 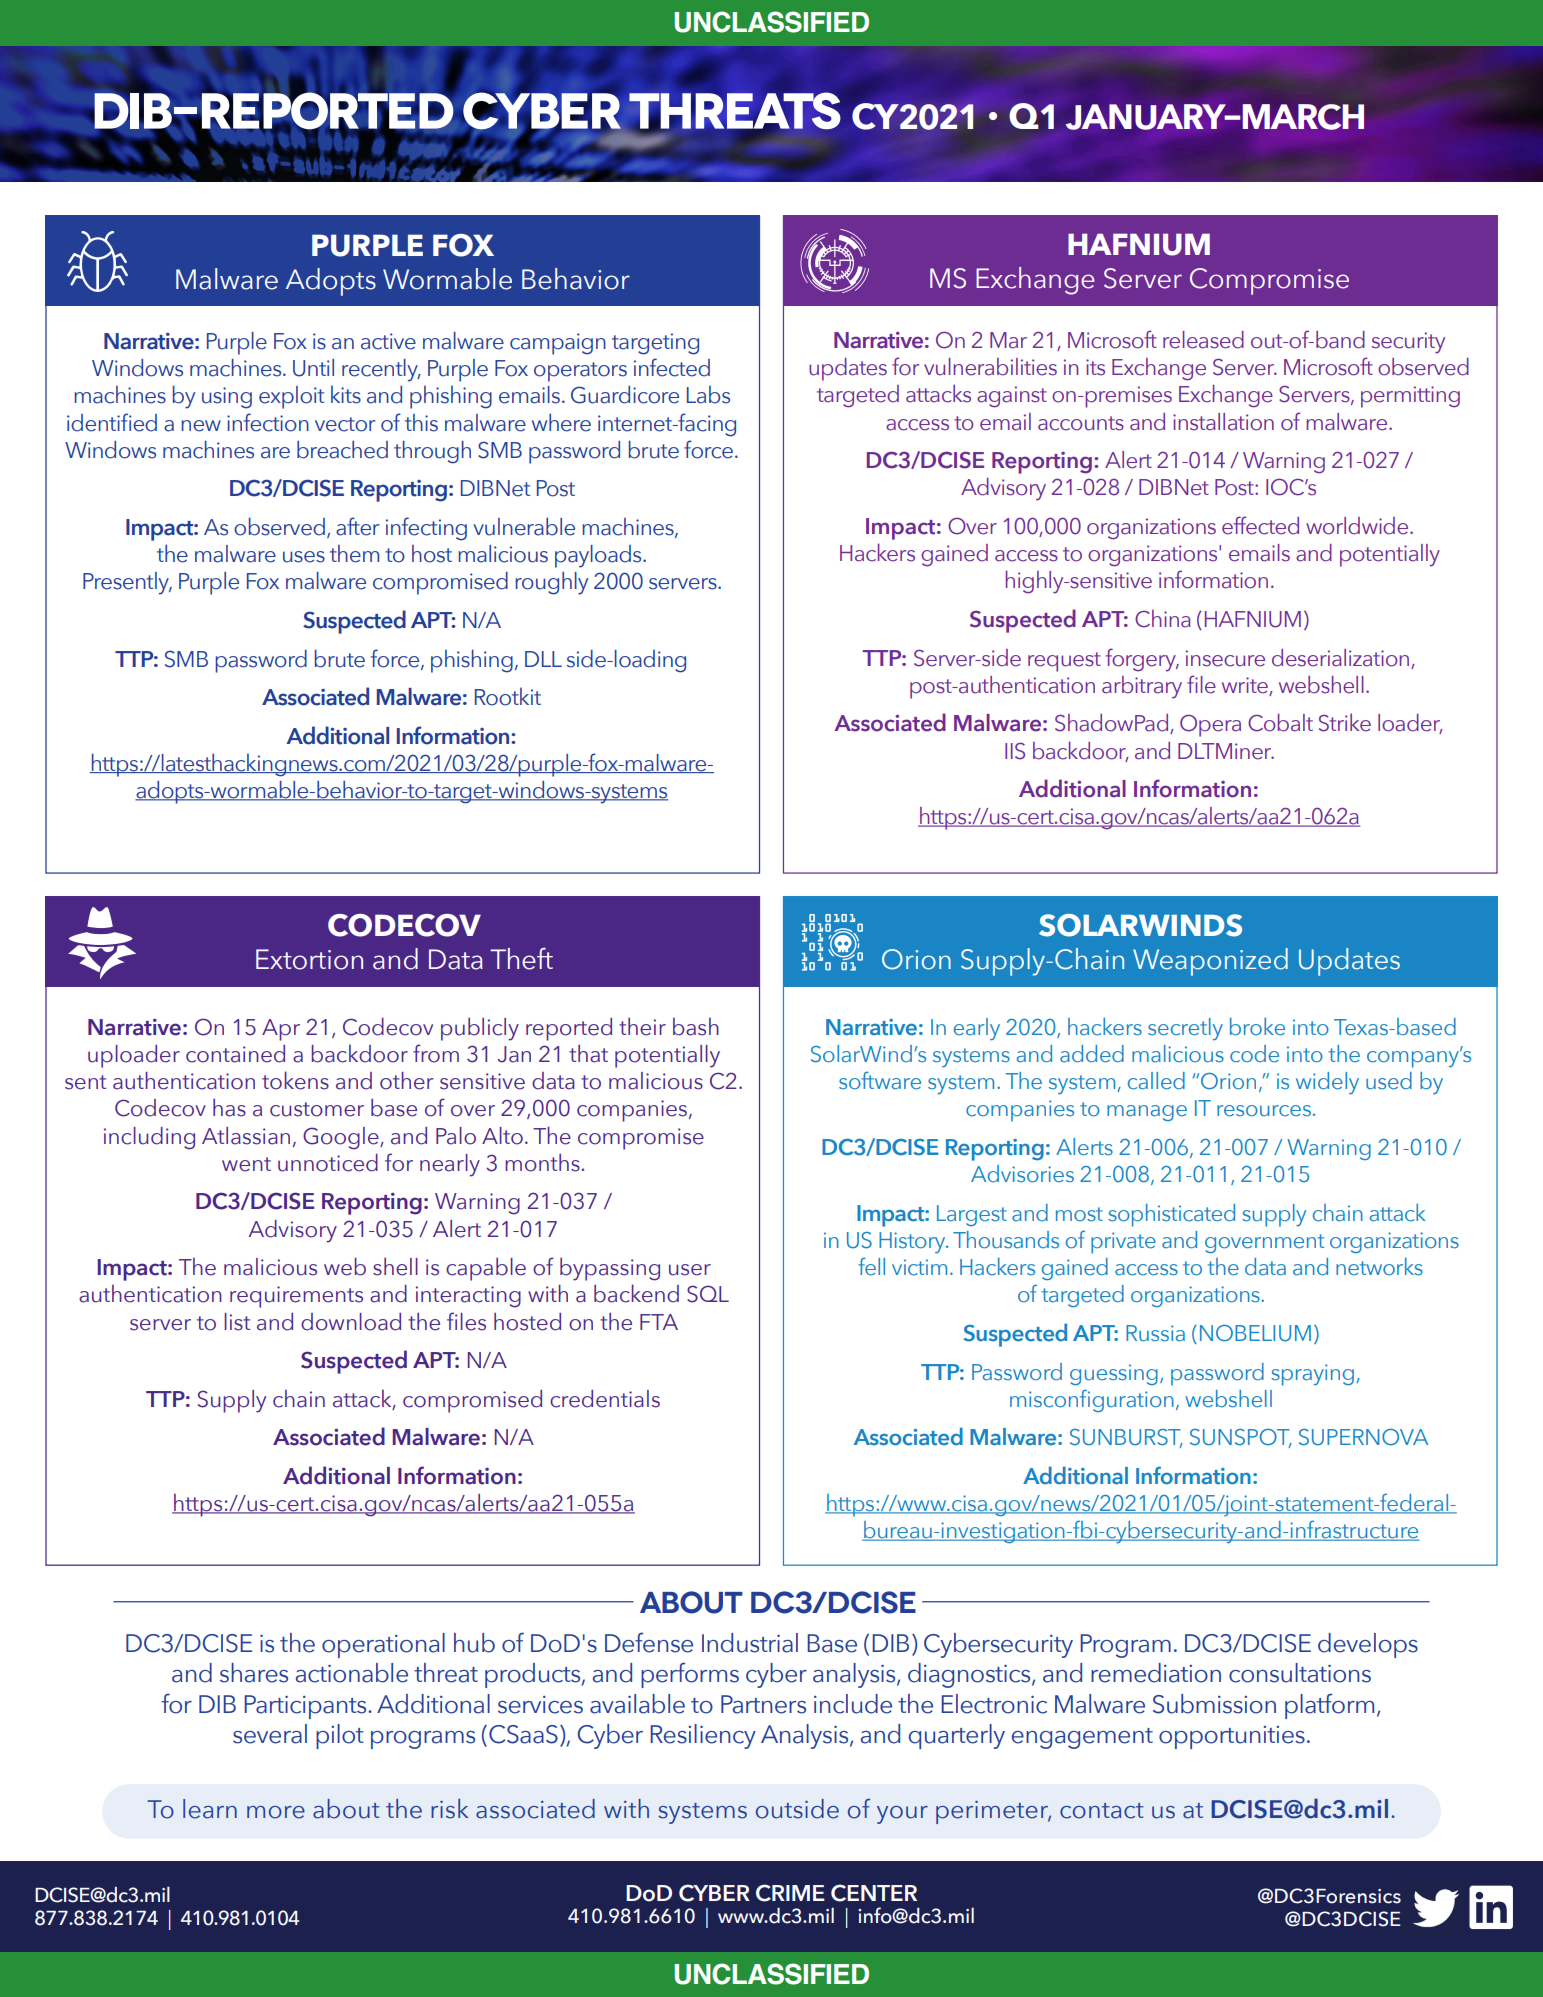 What do you see at coordinates (276, 1812) in the image?
I see `more` at bounding box center [276, 1812].
